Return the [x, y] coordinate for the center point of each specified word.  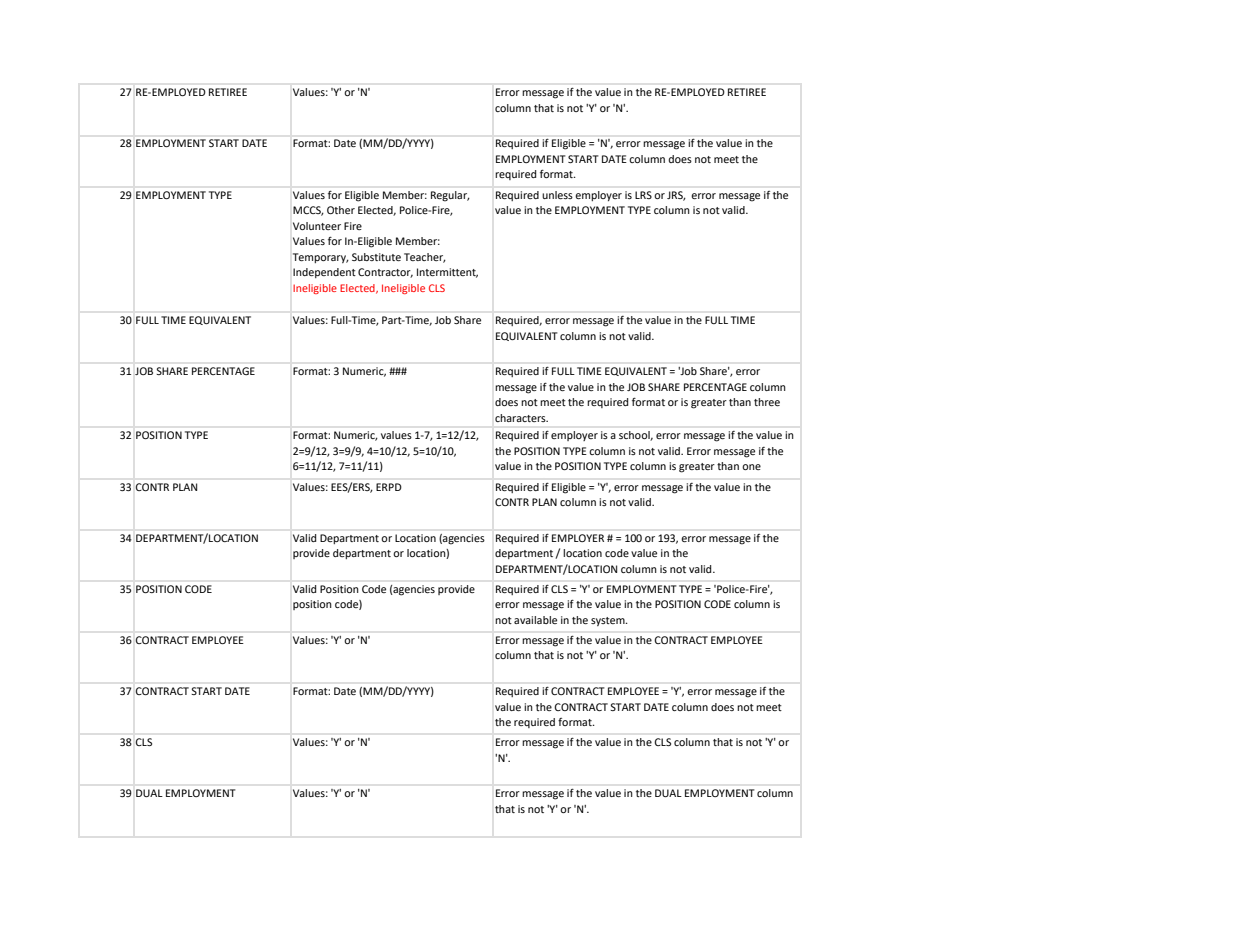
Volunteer [317, 226]
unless [557, 195]
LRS [643, 195]
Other [341, 210]
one [751, 467]
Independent [324, 273]
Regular [450, 196]
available [535, 620]
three [767, 402]
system [609, 621]
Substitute [376, 257]
